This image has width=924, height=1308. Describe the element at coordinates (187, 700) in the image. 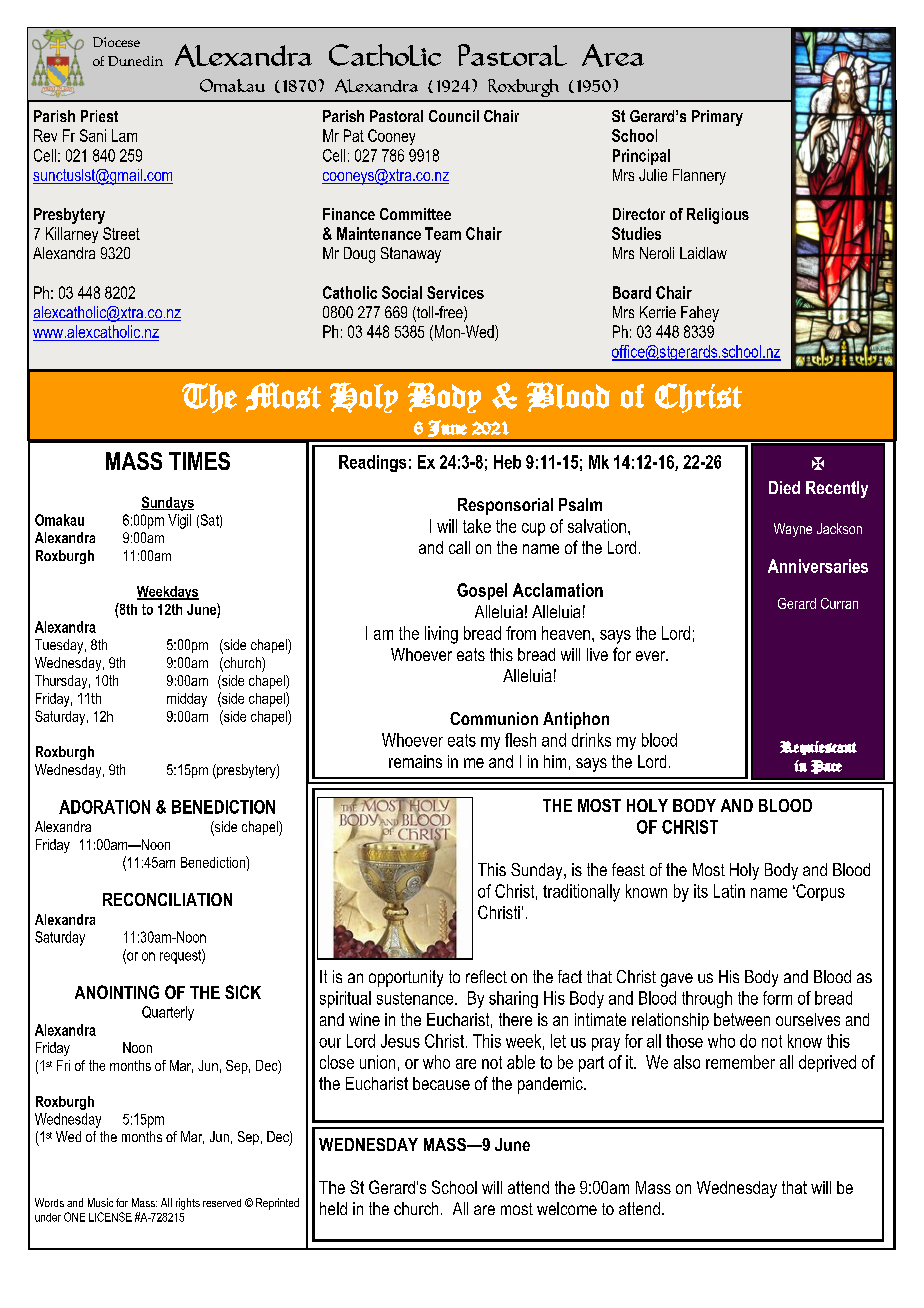

I see `midday` at that location.
